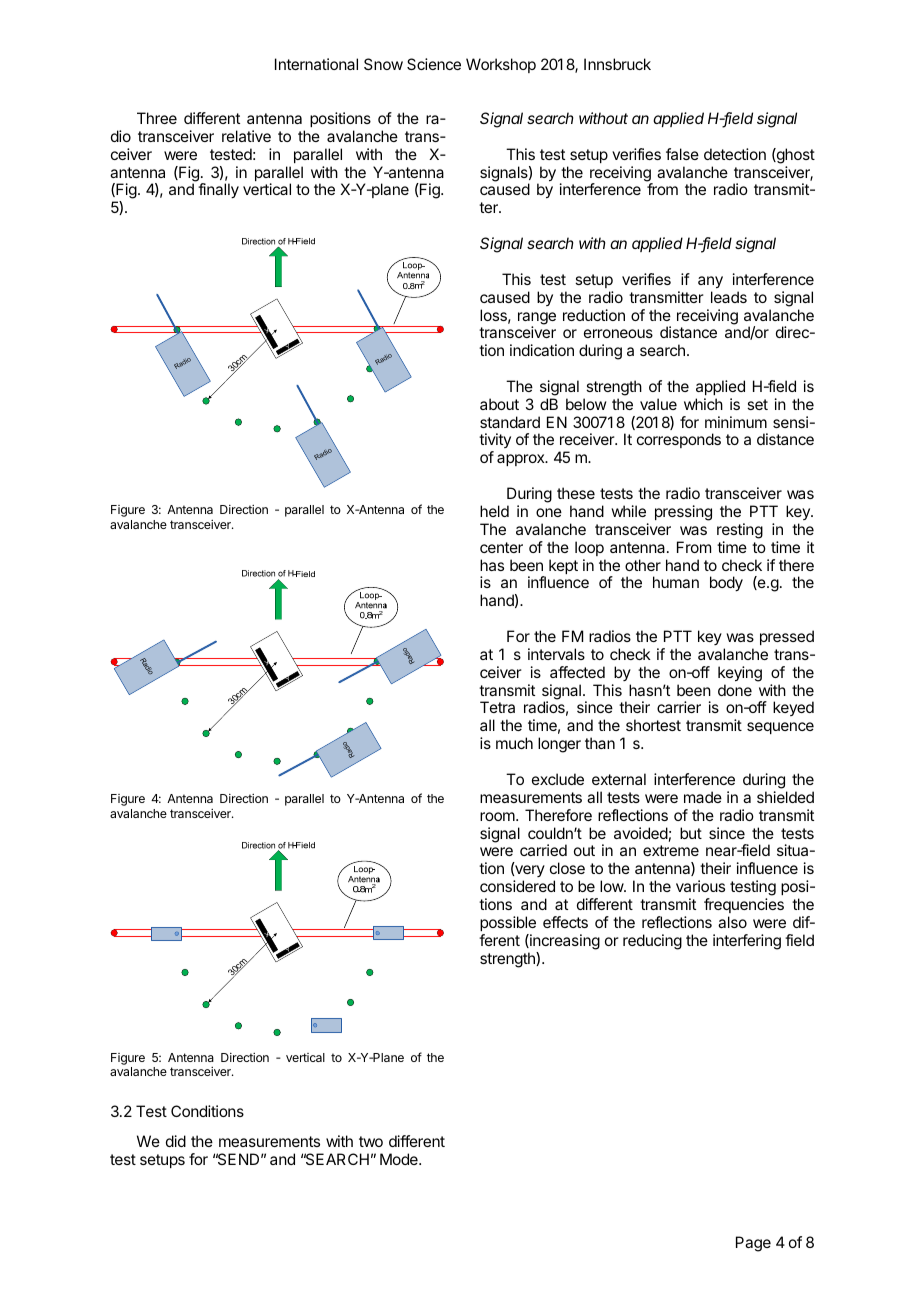  I want to click on false, so click(682, 154).
